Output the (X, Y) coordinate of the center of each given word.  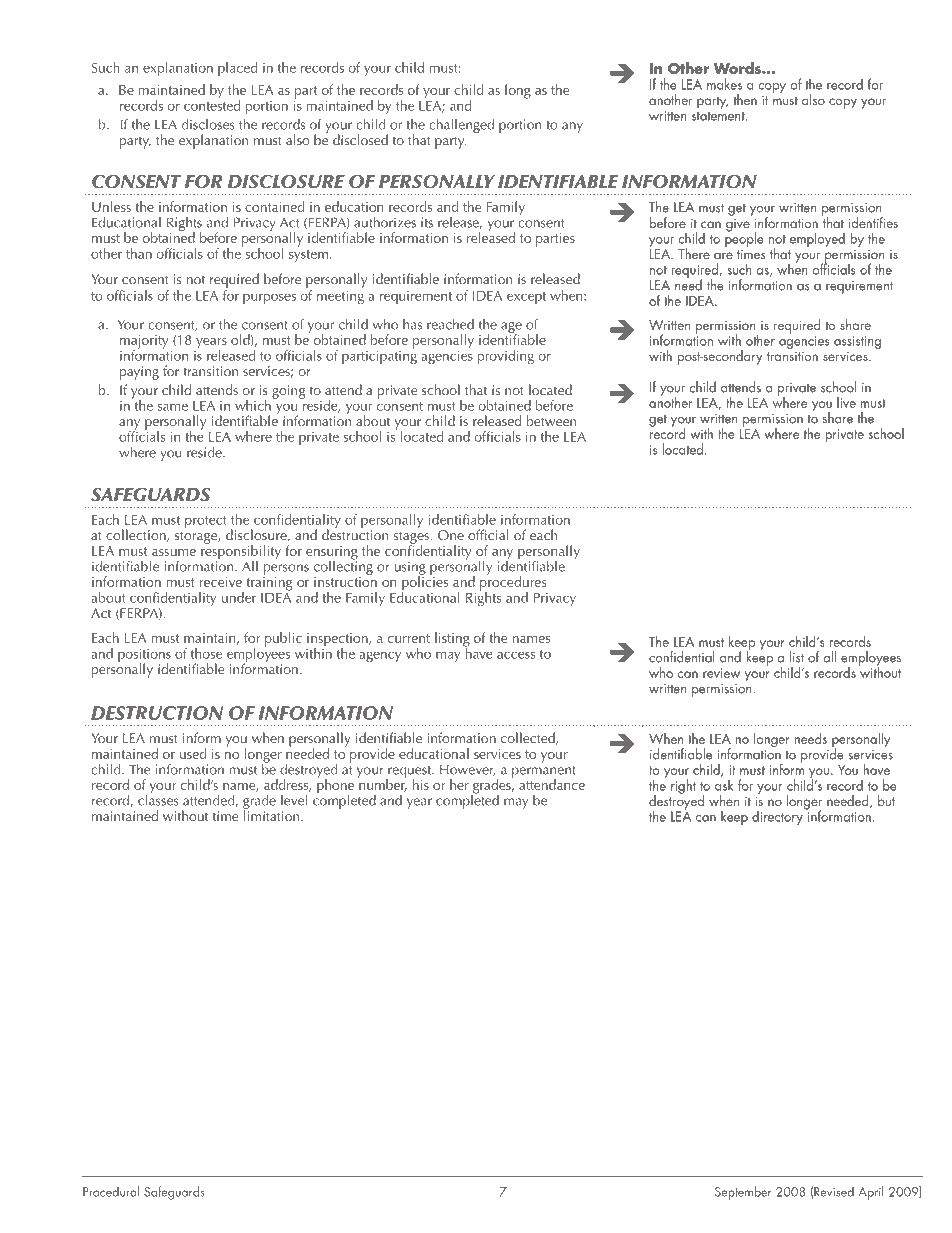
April (871, 1193)
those (206, 653)
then (745, 99)
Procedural (111, 1191)
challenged (461, 125)
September (743, 1193)
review (721, 673)
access (516, 655)
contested (212, 104)
